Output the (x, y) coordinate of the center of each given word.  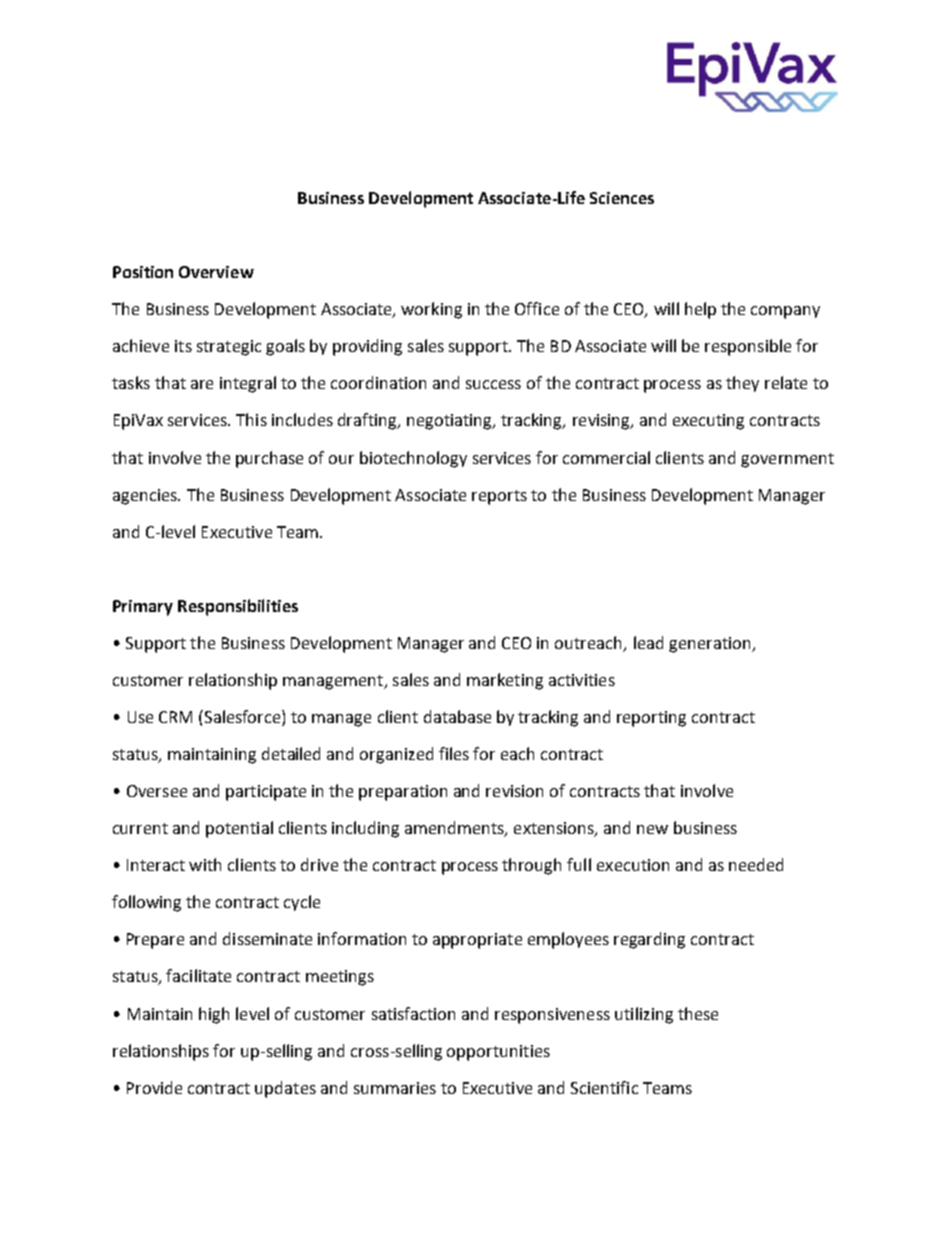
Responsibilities (238, 607)
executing (708, 422)
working (431, 310)
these (698, 1013)
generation (711, 645)
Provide (154, 1087)
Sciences (622, 198)
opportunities (498, 1053)
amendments (455, 829)
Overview (216, 272)
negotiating (450, 422)
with (205, 864)
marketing (505, 681)
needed (756, 864)
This (251, 419)
